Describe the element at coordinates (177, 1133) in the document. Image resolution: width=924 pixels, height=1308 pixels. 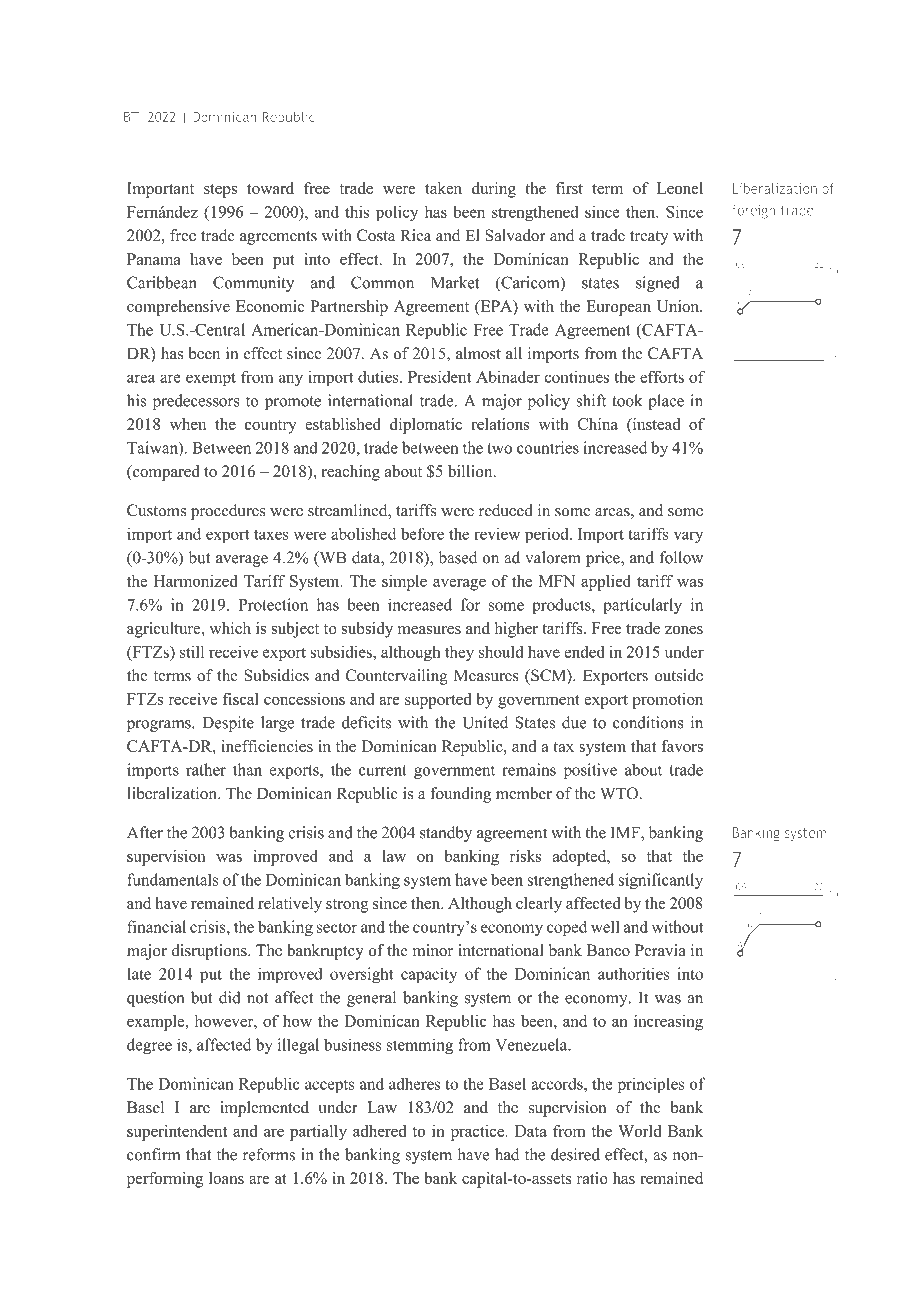
I see `superintendent` at that location.
